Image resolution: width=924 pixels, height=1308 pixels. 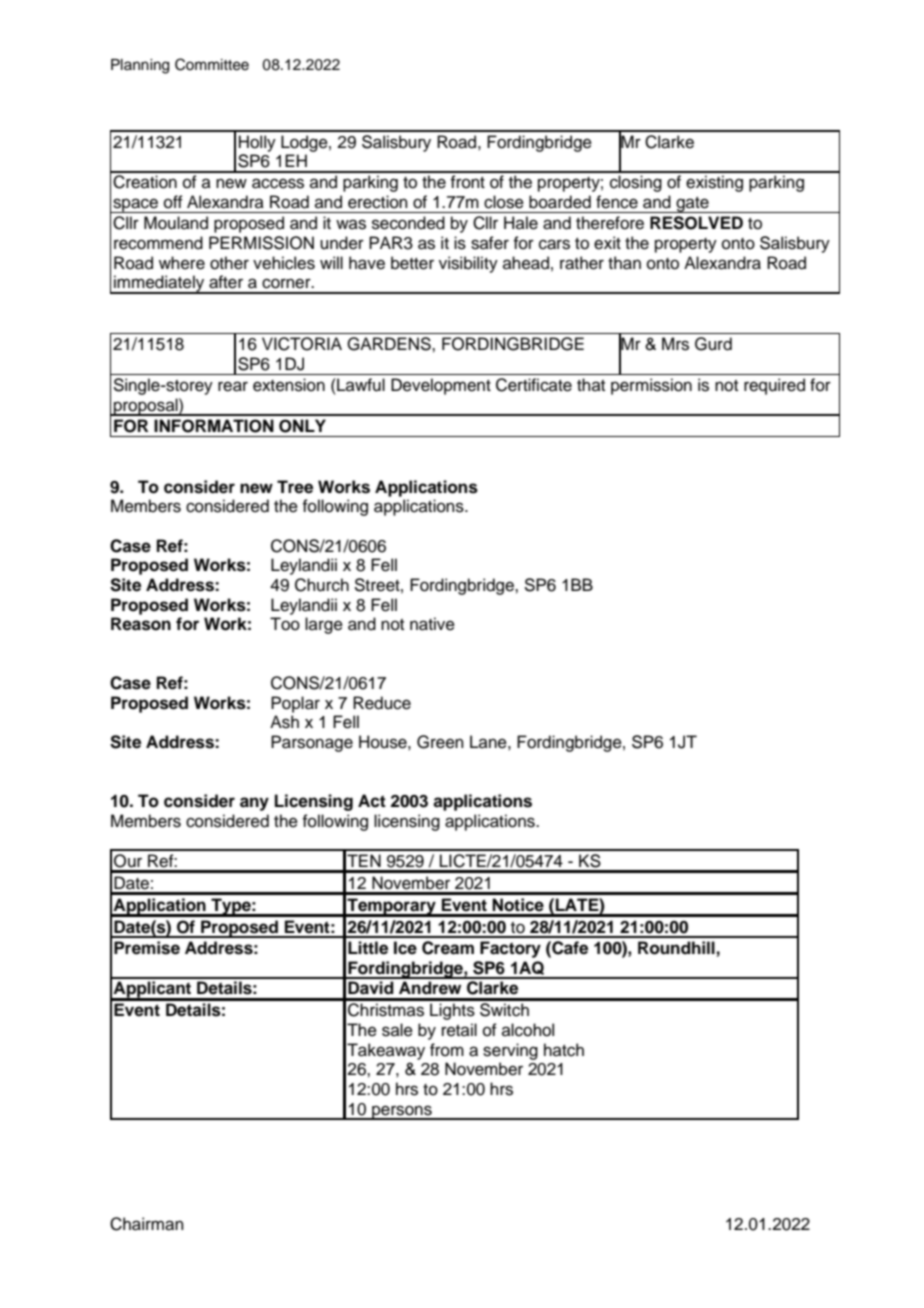 I want to click on persons, so click(x=402, y=1112).
